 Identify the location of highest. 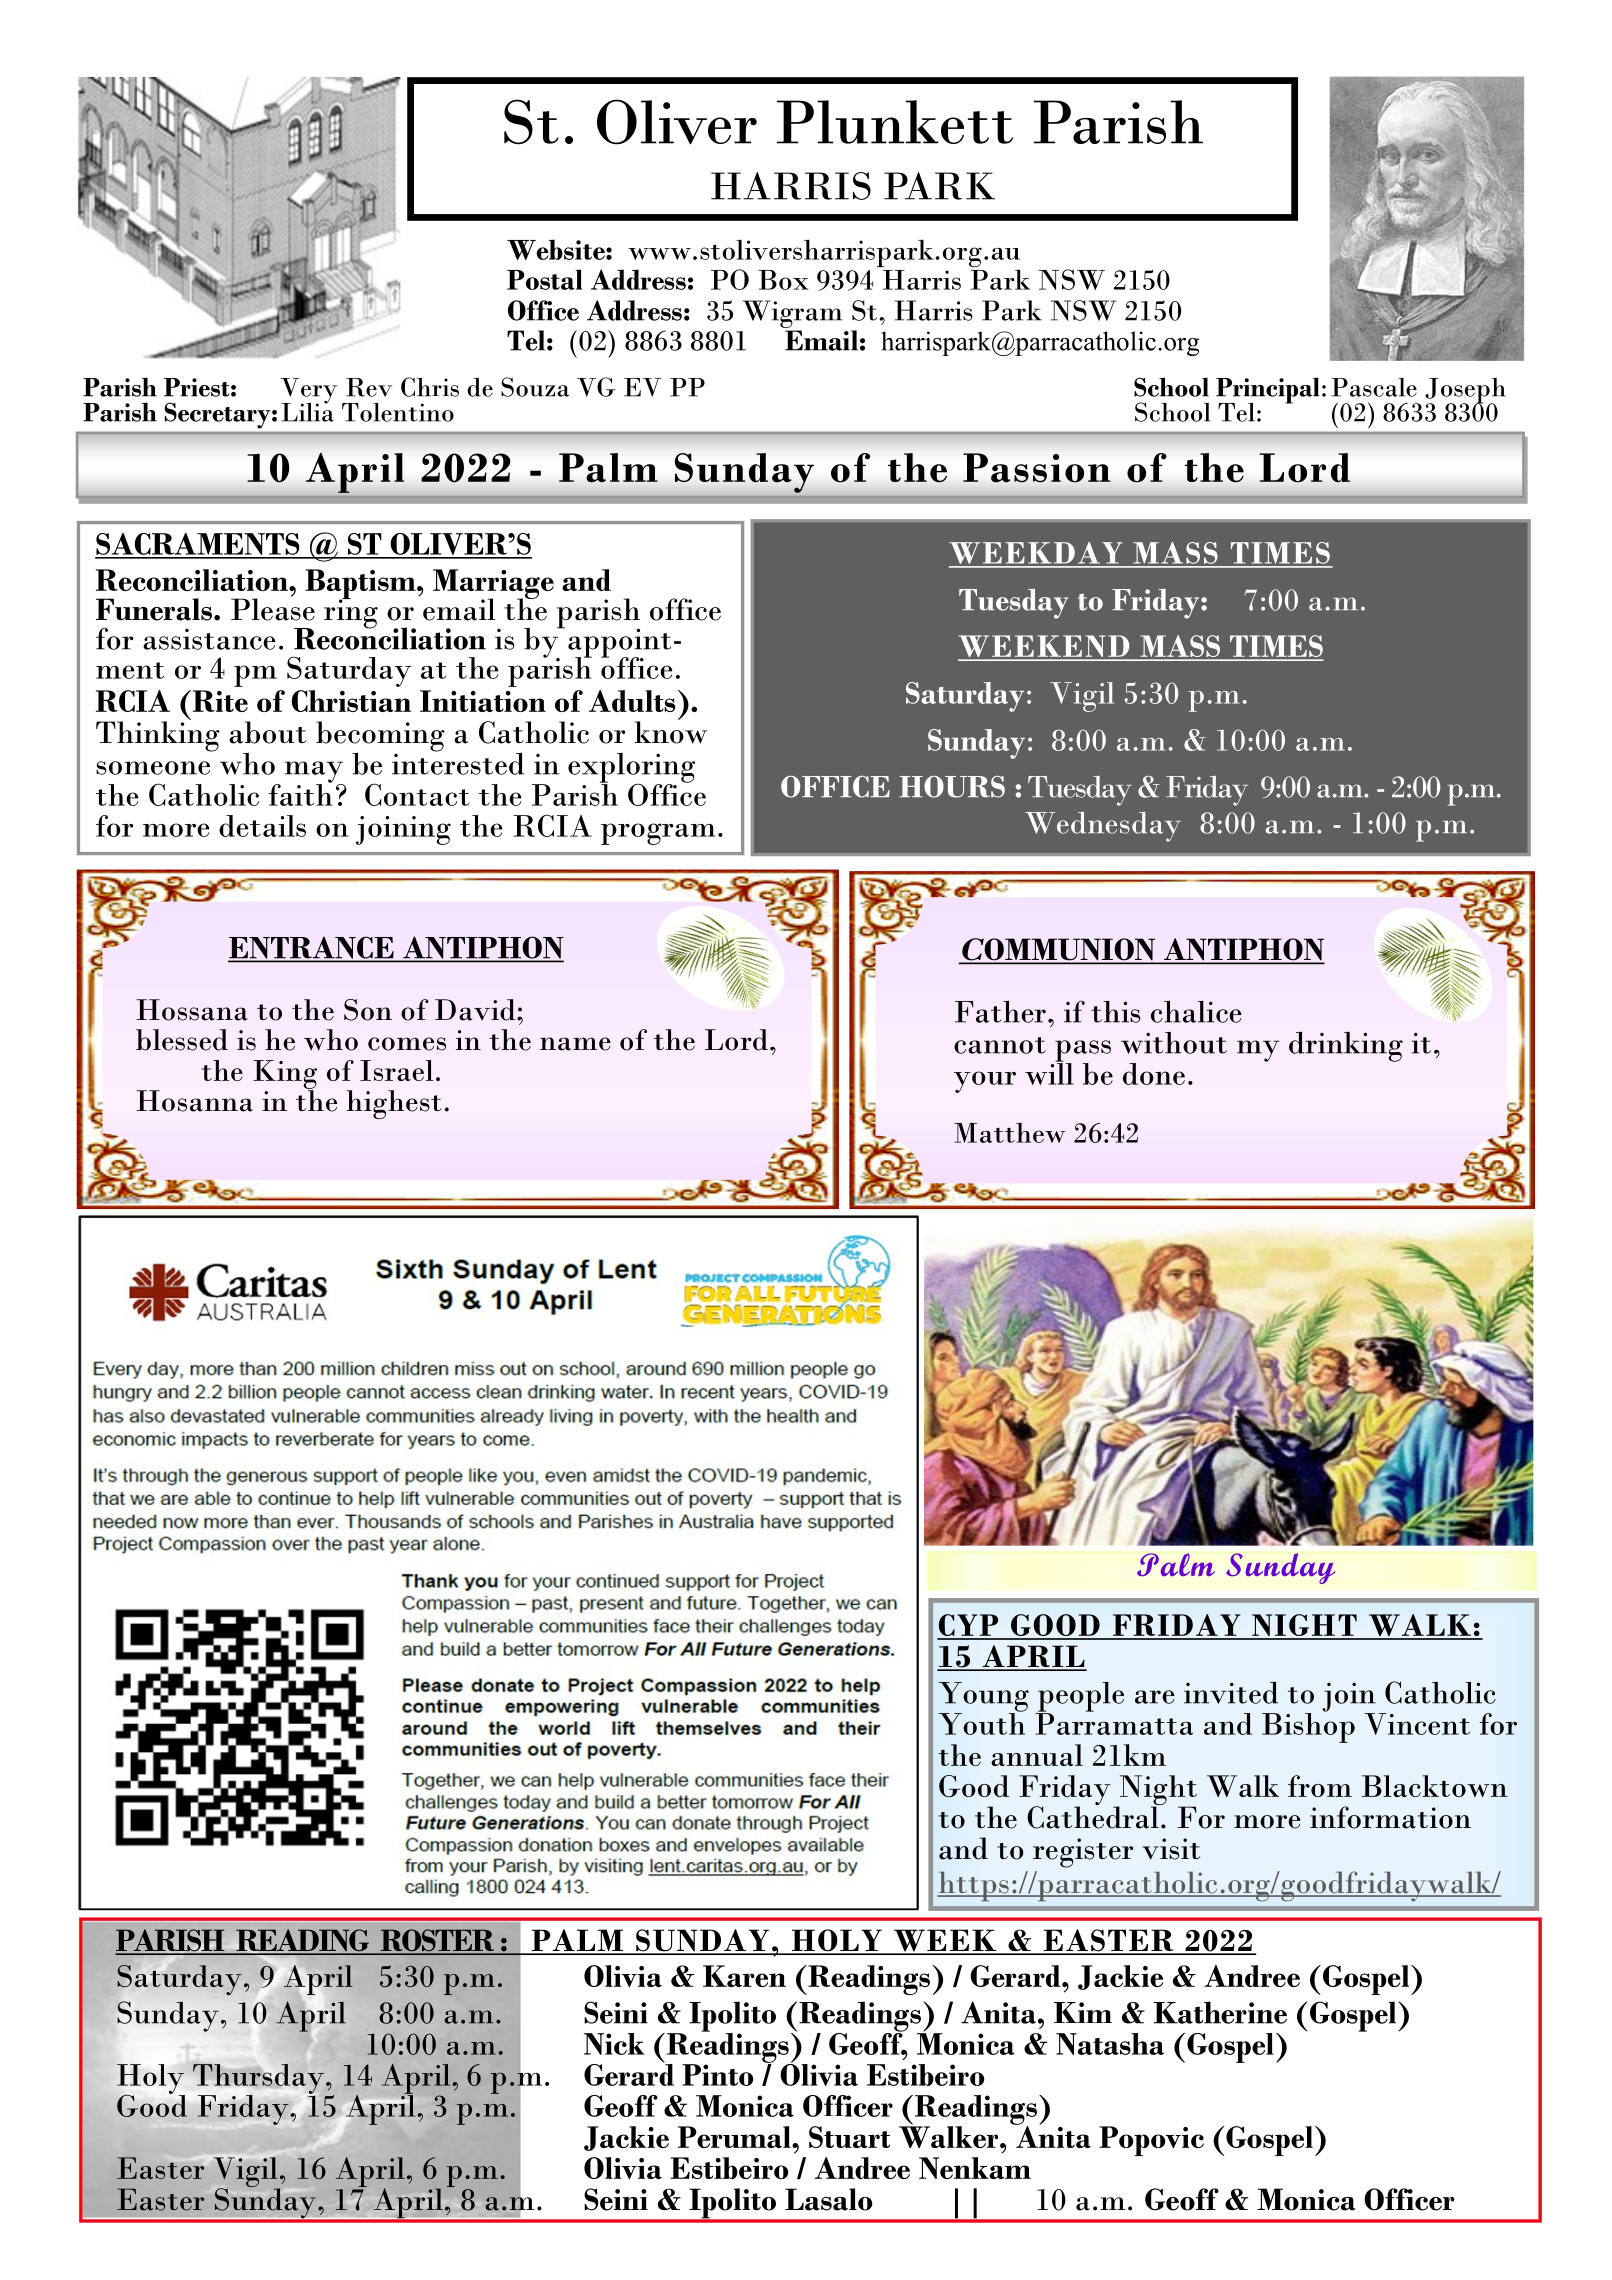
(394, 1104).
